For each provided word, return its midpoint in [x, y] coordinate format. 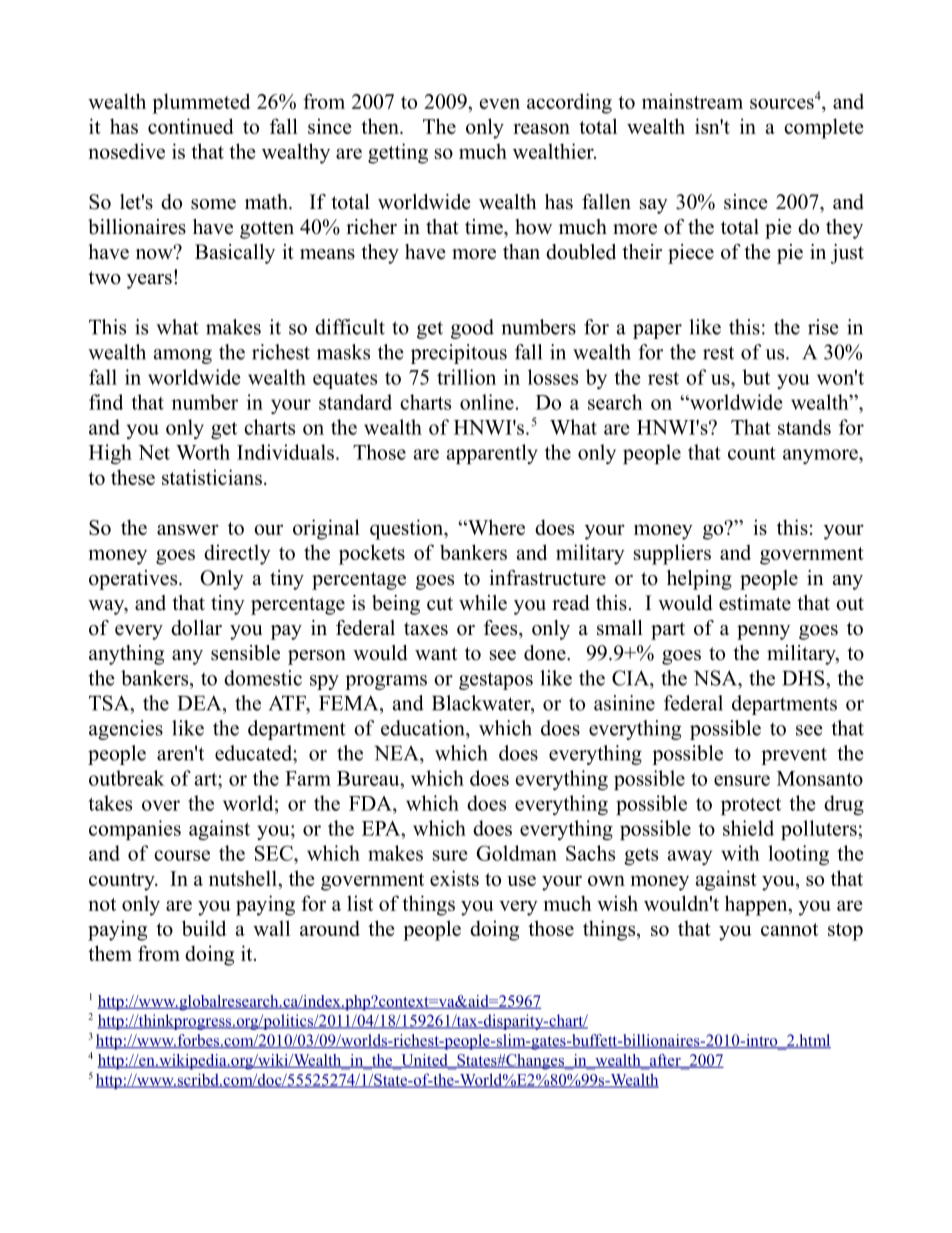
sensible [245, 653]
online [487, 402]
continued [191, 126]
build [204, 928]
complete [823, 128]
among [183, 356]
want [436, 653]
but [756, 377]
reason [541, 128]
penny [763, 632]
